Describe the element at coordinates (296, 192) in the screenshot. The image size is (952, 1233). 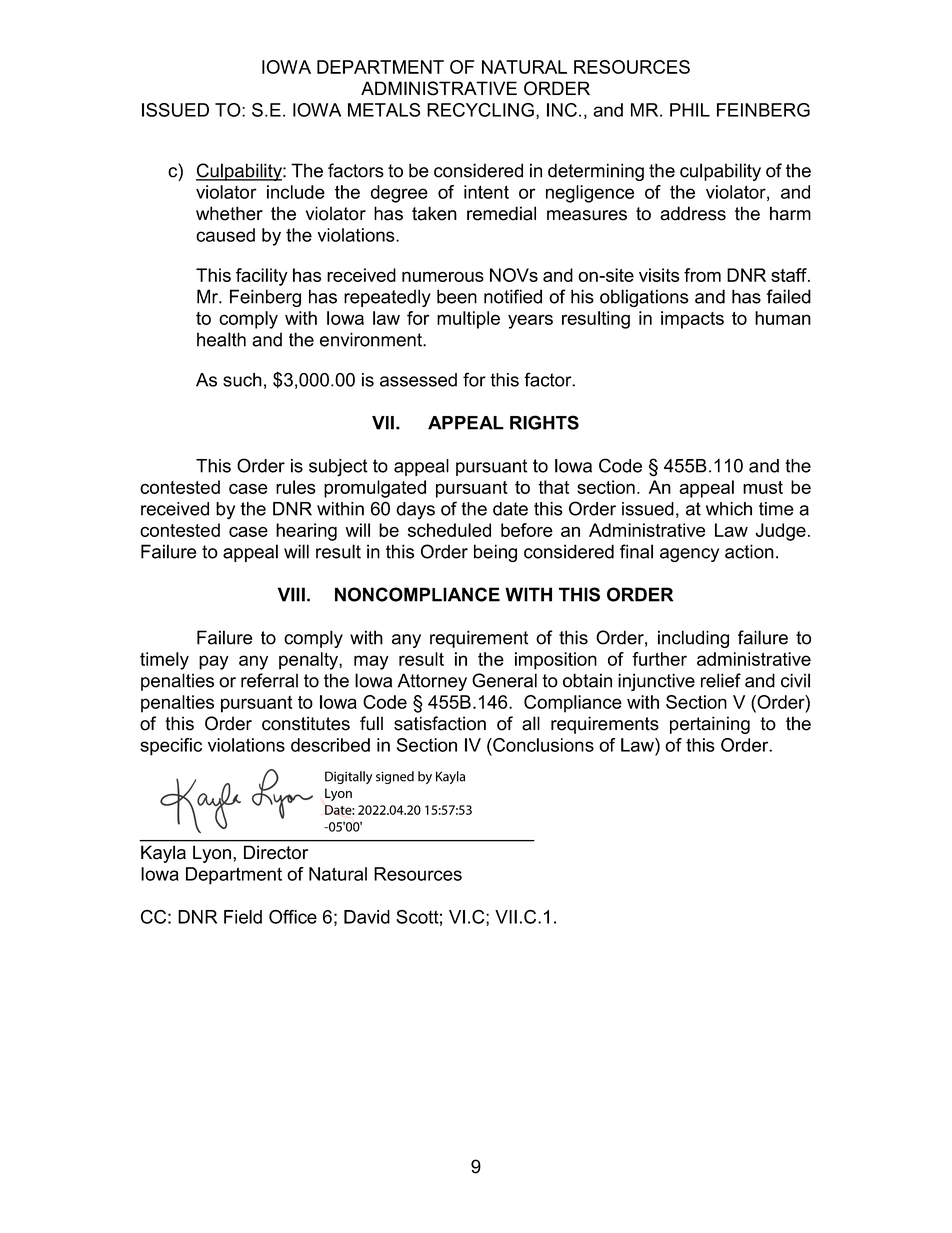
I see `include` at that location.
